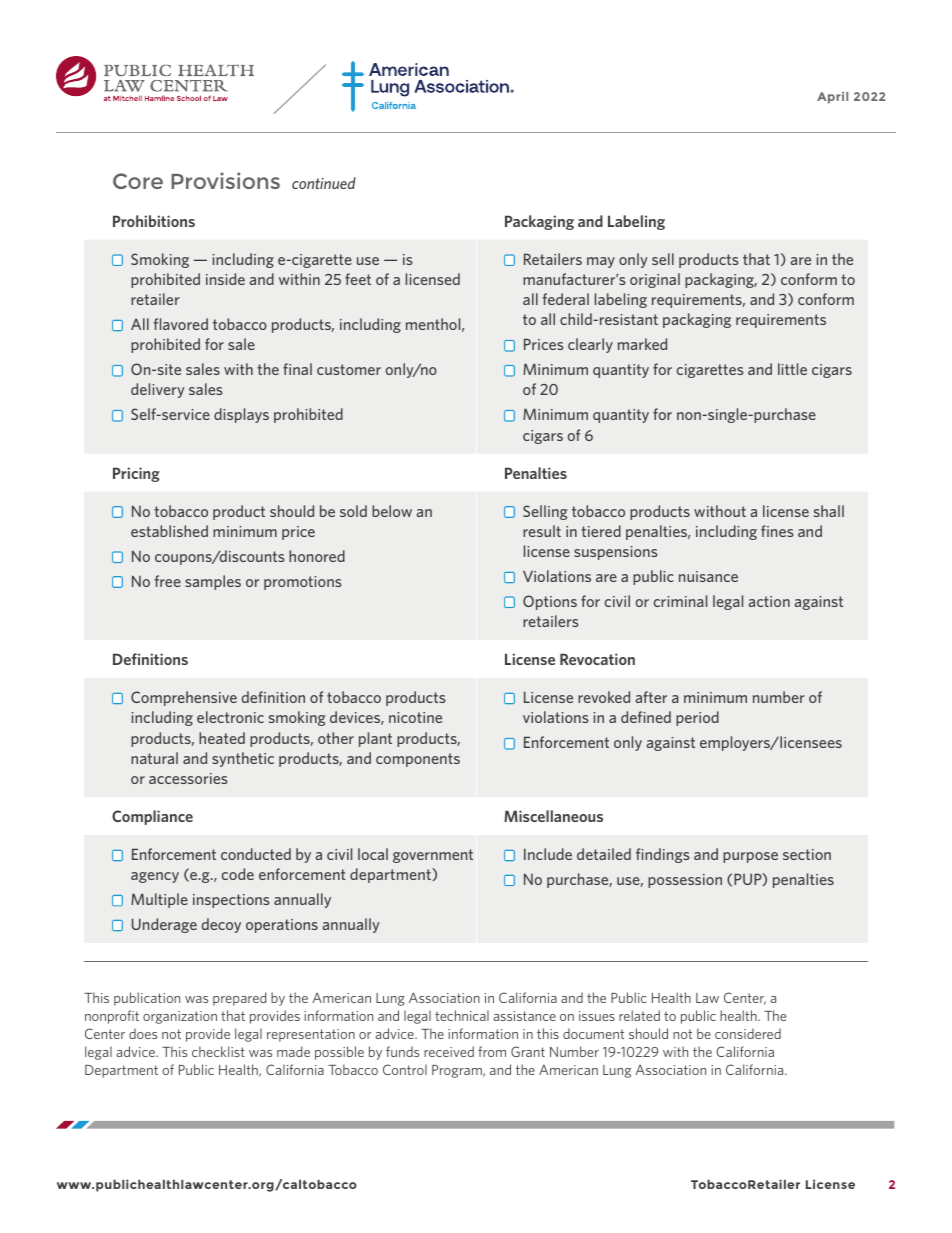 The width and height of the screenshot is (952, 1233). I want to click on continued, so click(324, 183).
